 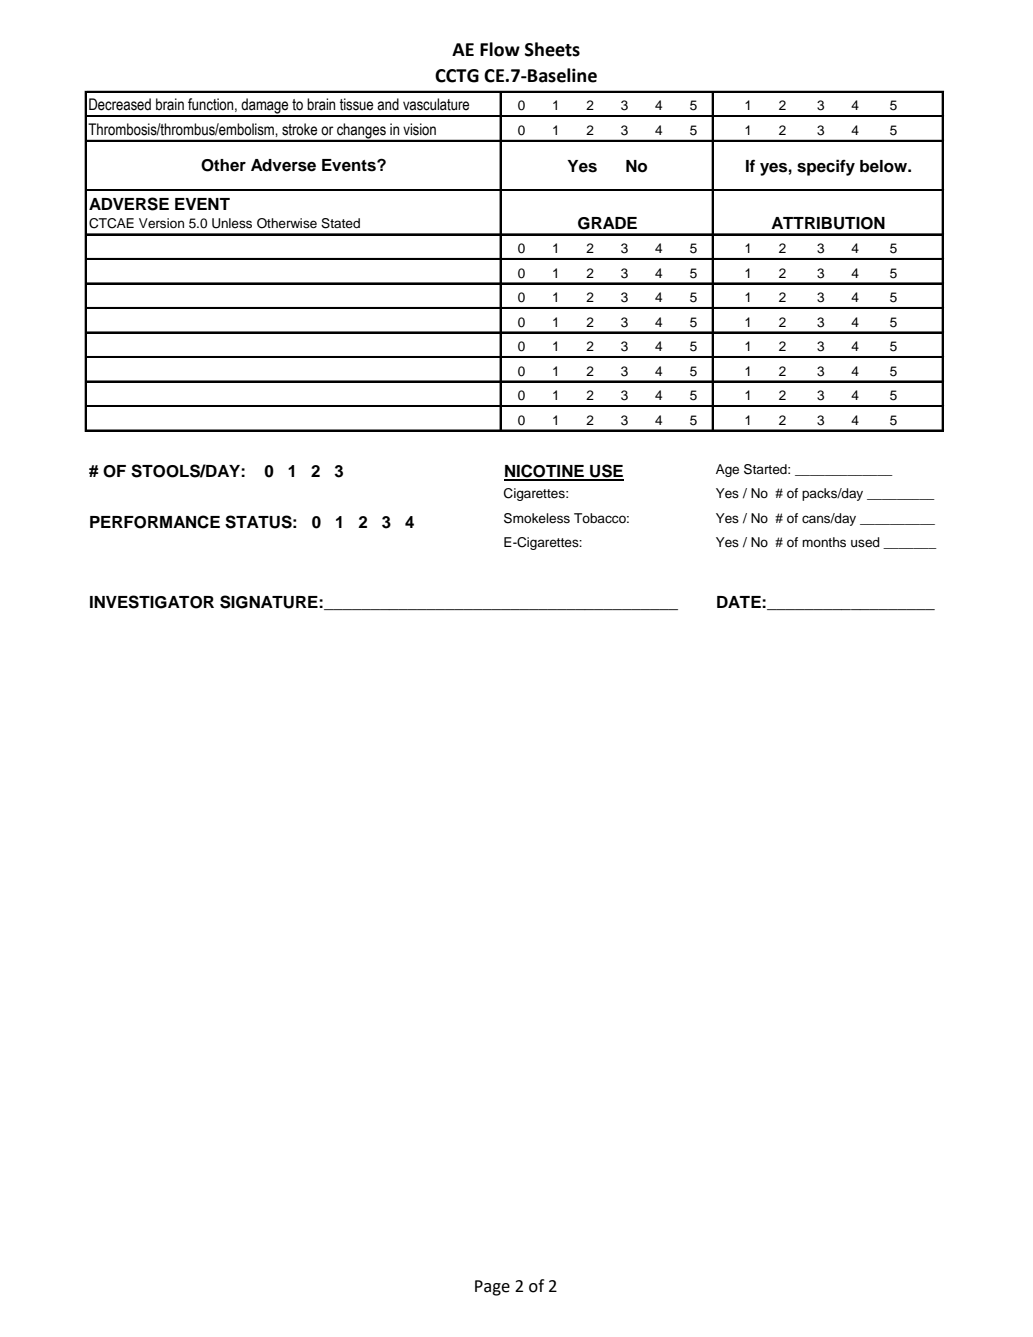 I want to click on damage, so click(x=265, y=107).
